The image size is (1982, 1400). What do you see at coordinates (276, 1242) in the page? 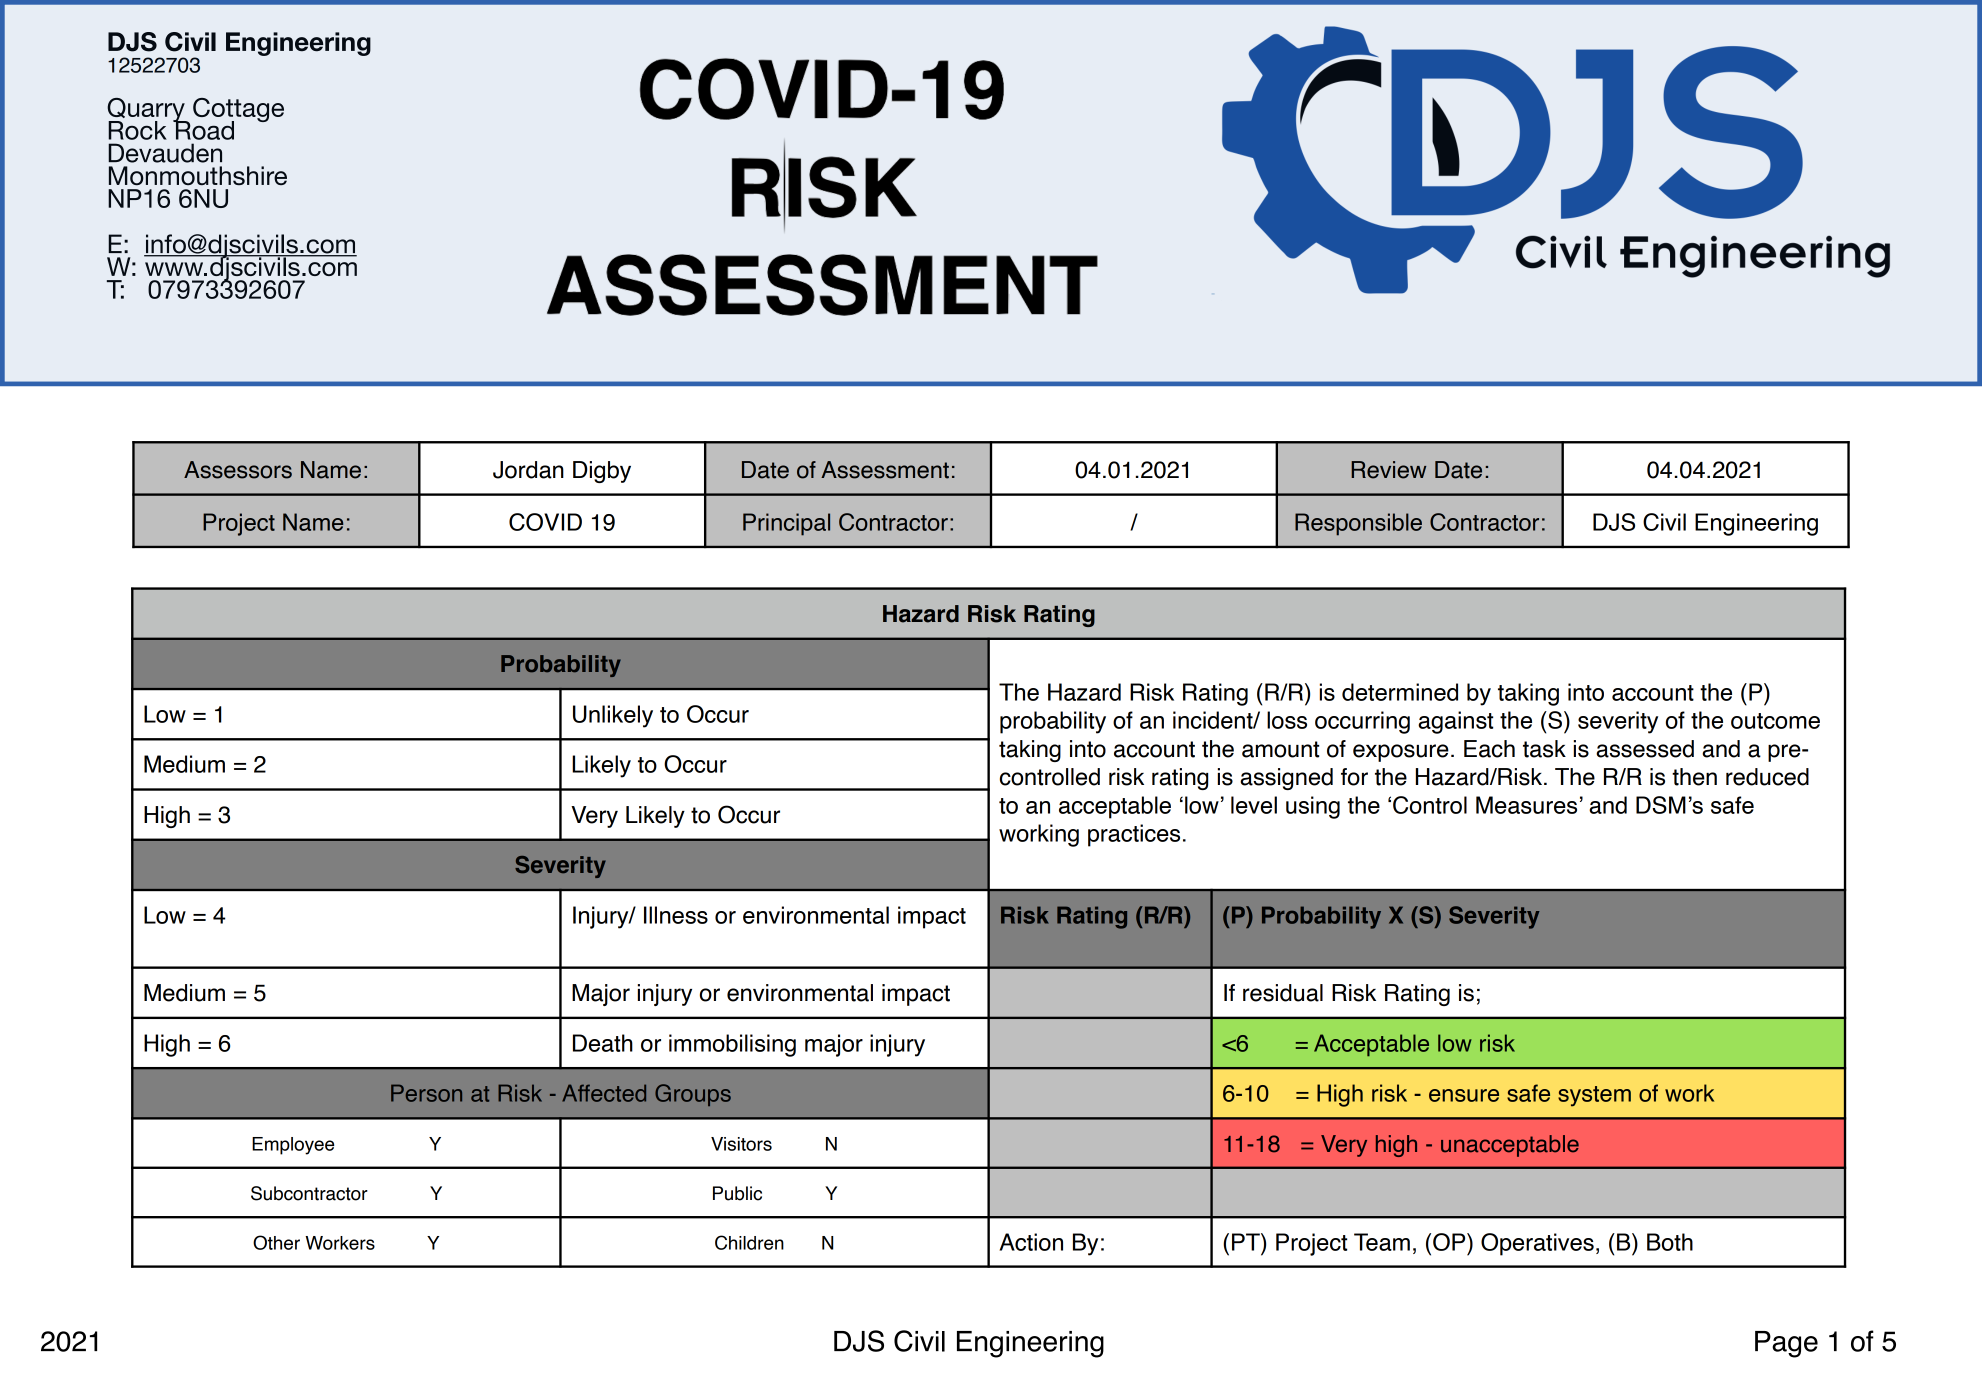
I see `Other` at bounding box center [276, 1242].
